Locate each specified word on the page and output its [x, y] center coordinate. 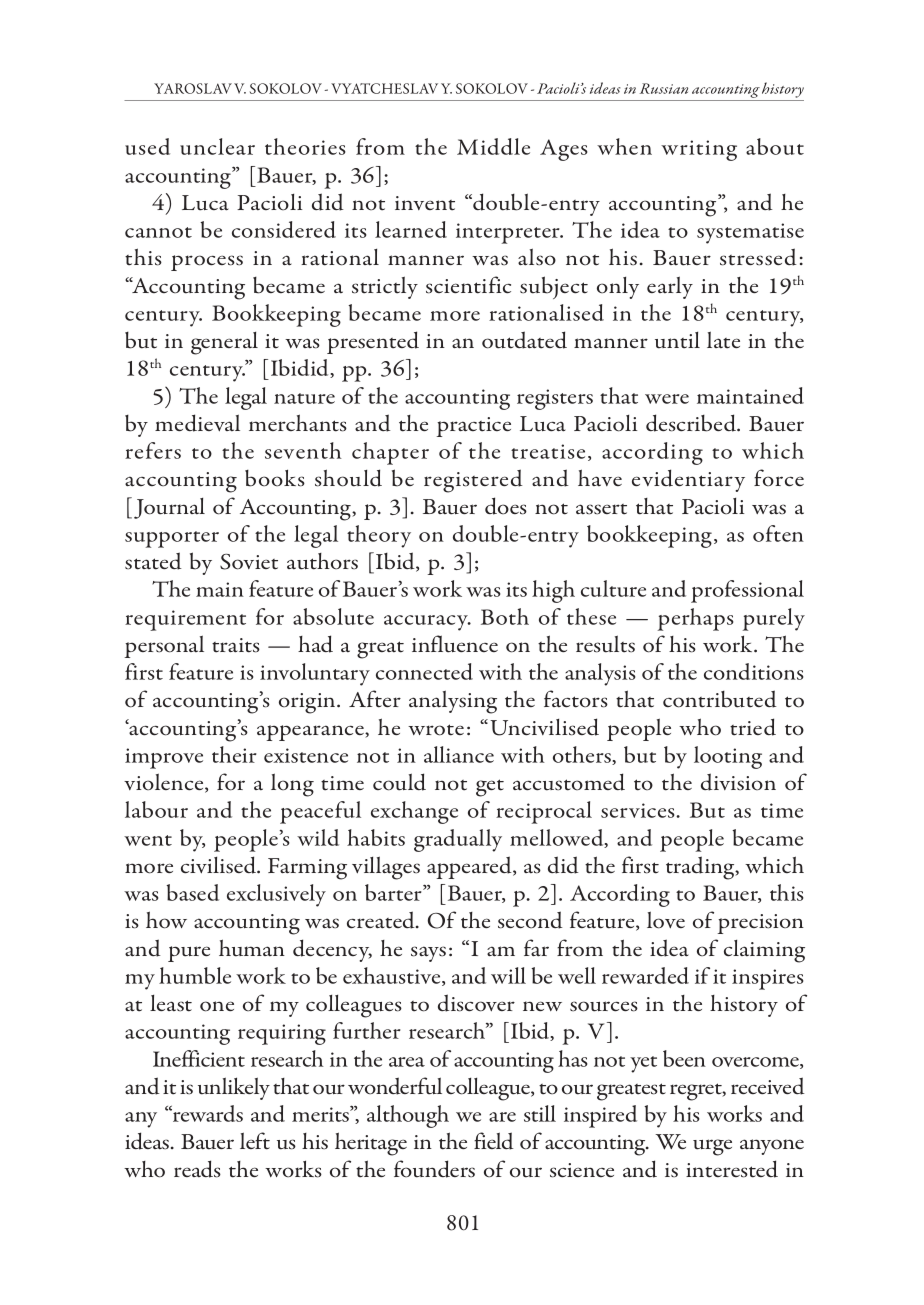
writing [699, 150]
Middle [493, 146]
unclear [217, 146]
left [255, 1141]
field [494, 1141]
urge [712, 1147]
